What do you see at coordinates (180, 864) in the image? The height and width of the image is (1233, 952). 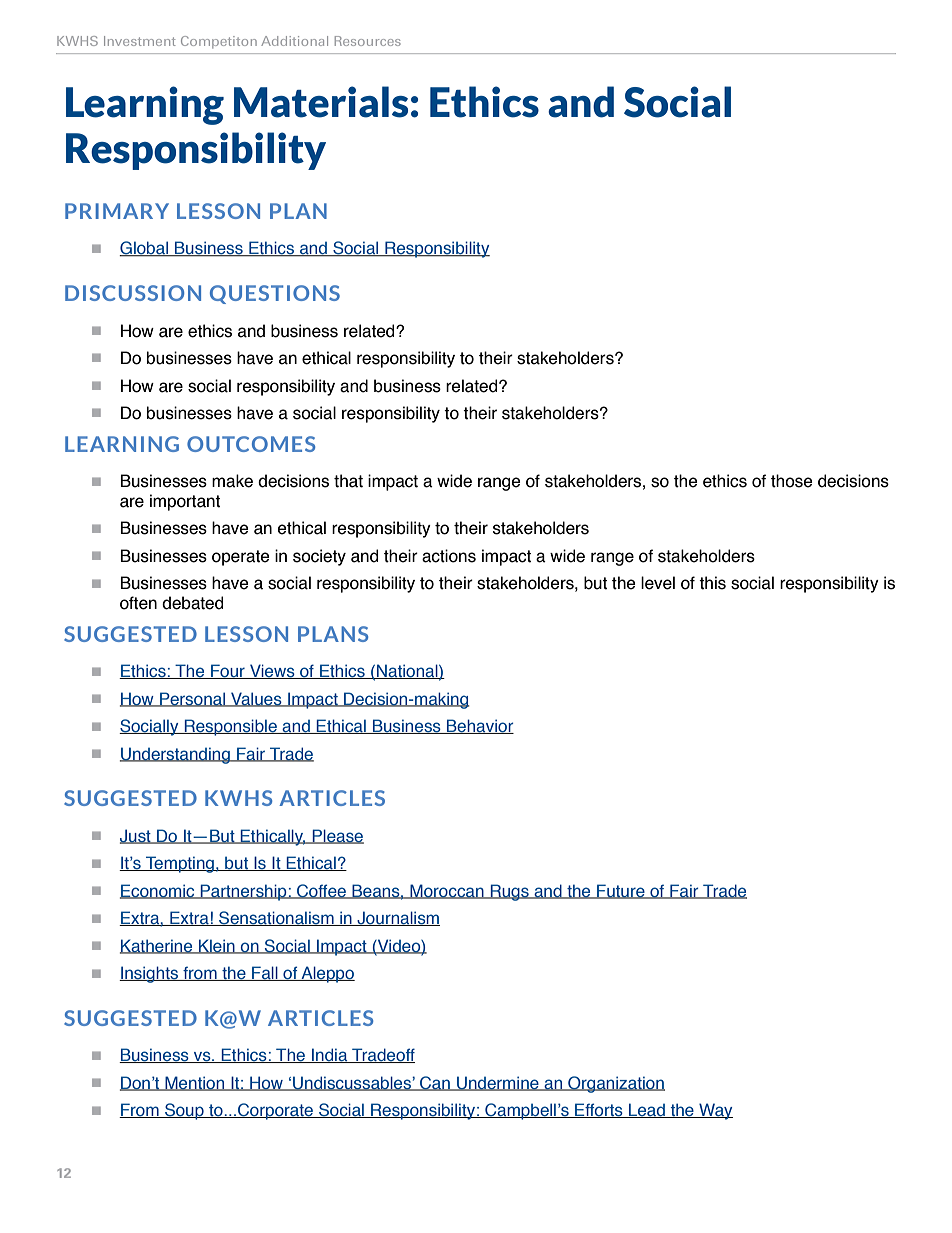 I see `Tempting` at bounding box center [180, 864].
